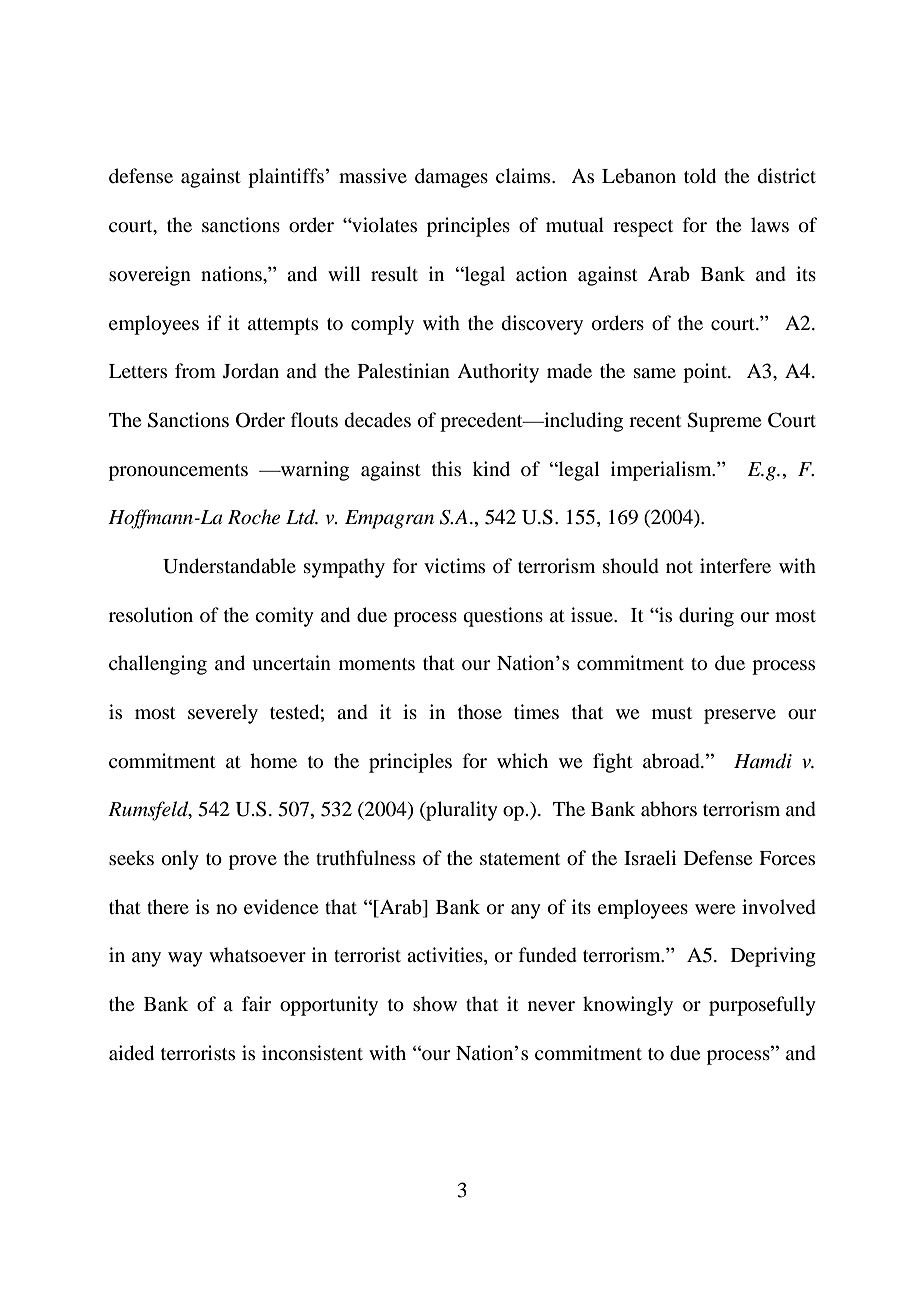 This document has width=924, height=1308. Describe the element at coordinates (151, 615) in the document. I see `resolution` at that location.
